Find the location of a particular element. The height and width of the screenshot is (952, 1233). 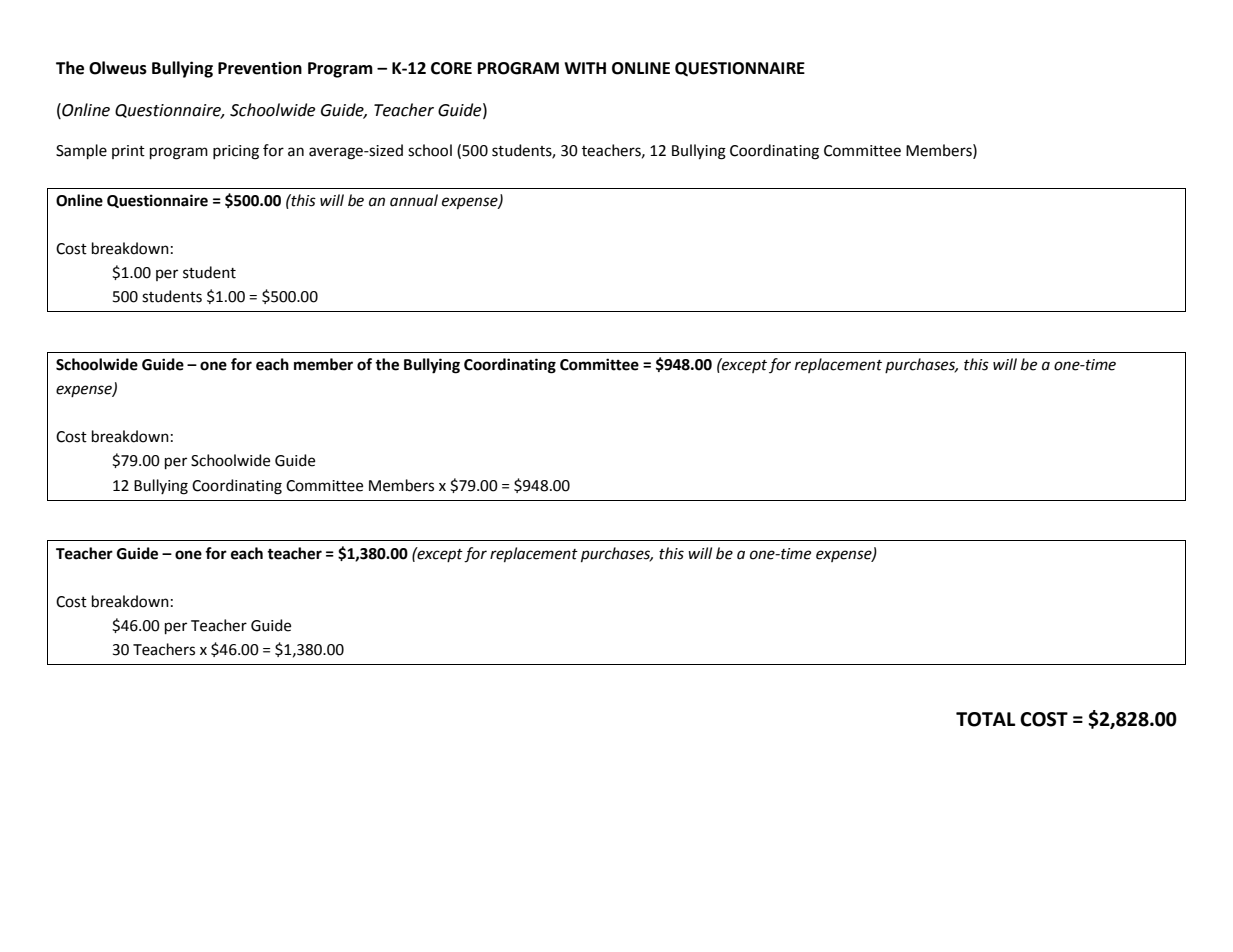

WITH is located at coordinates (585, 68).
